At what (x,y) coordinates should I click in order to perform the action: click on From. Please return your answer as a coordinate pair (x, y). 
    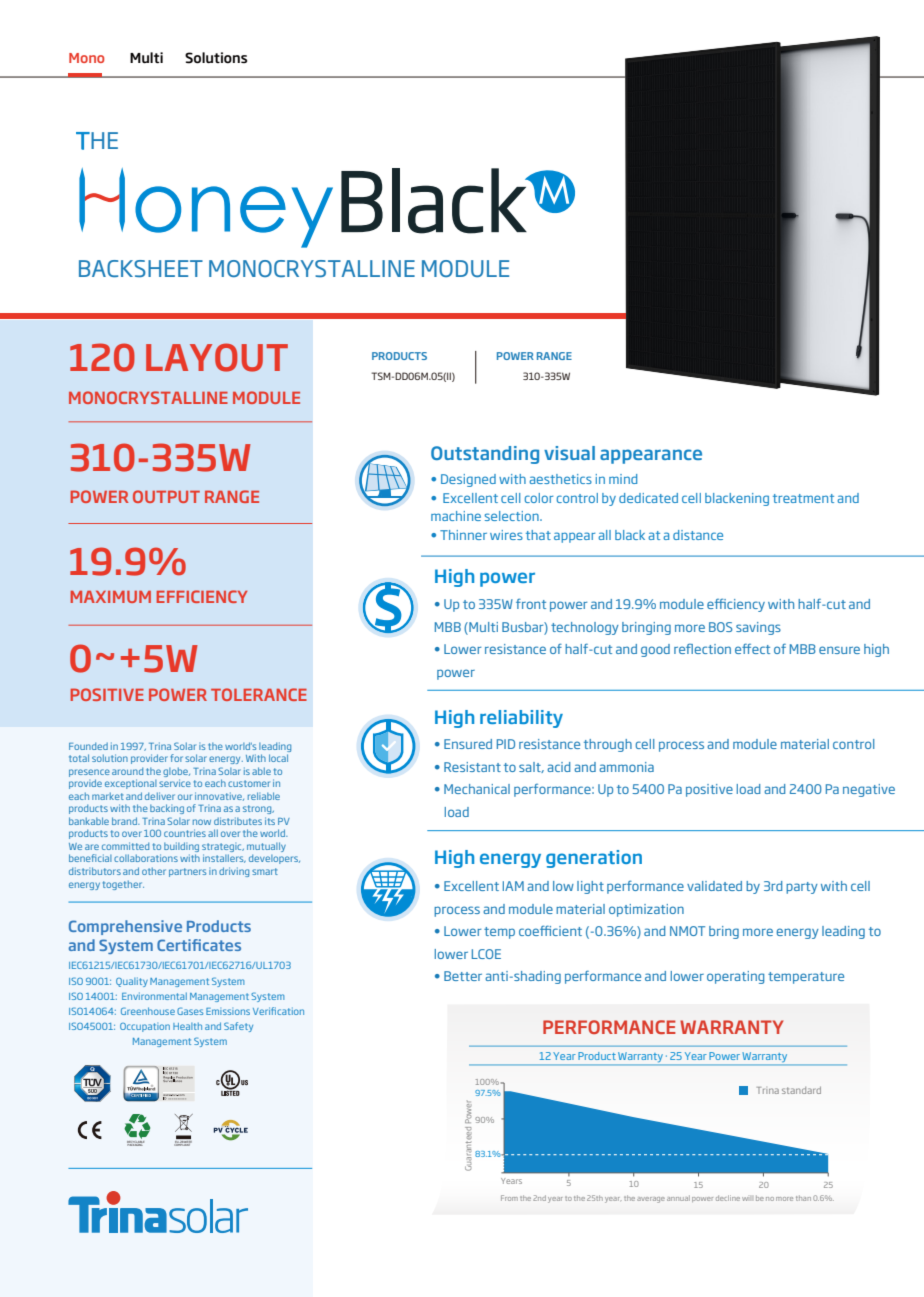
    Looking at the image, I should click on (509, 1198).
